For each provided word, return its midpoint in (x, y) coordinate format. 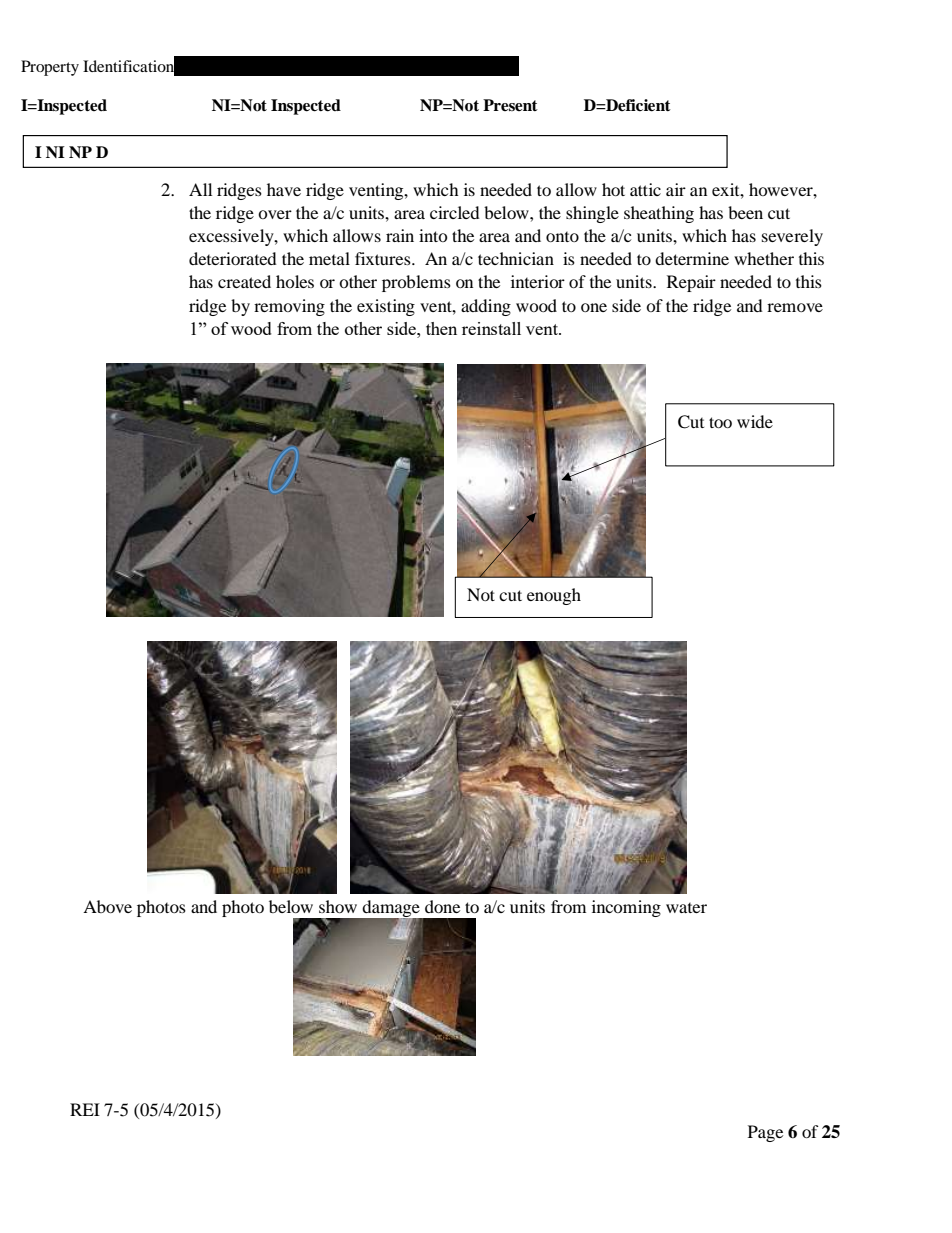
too (720, 422)
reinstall (491, 328)
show (338, 906)
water (686, 908)
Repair (691, 283)
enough (554, 596)
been (745, 212)
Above (107, 906)
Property (50, 68)
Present (510, 105)
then (441, 328)
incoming (626, 908)
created (244, 281)
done (442, 906)
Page (765, 1133)
